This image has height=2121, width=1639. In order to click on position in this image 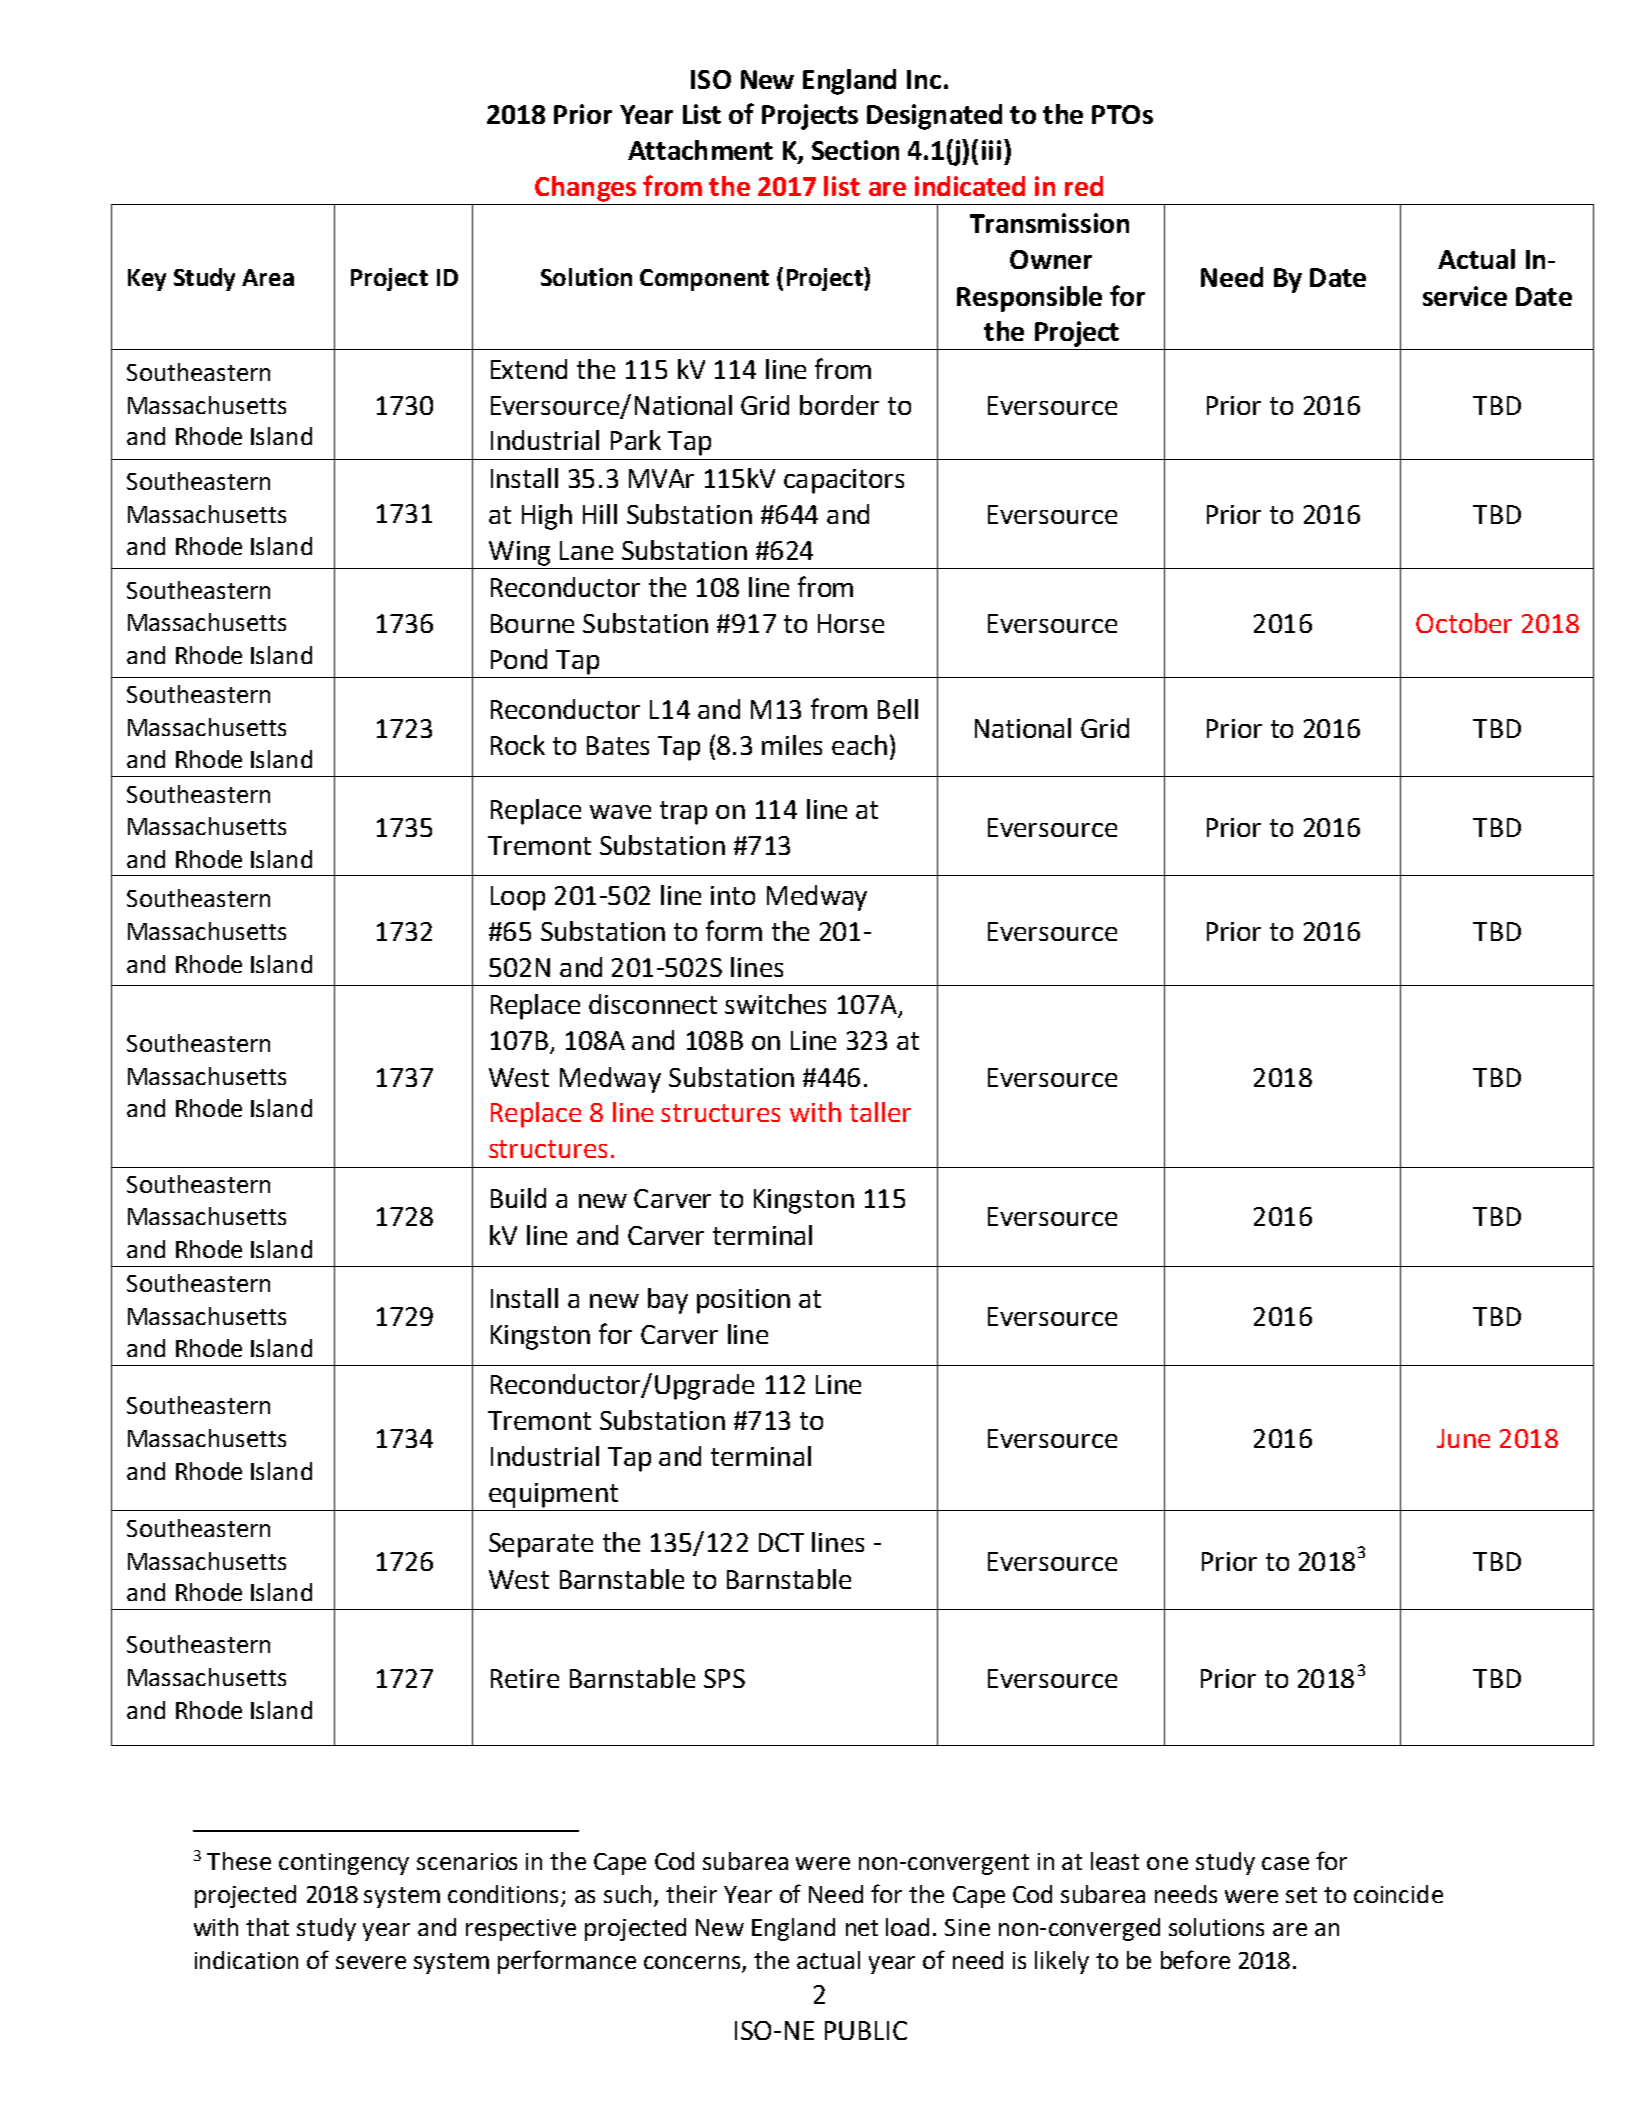, I will do `click(743, 1301)`.
